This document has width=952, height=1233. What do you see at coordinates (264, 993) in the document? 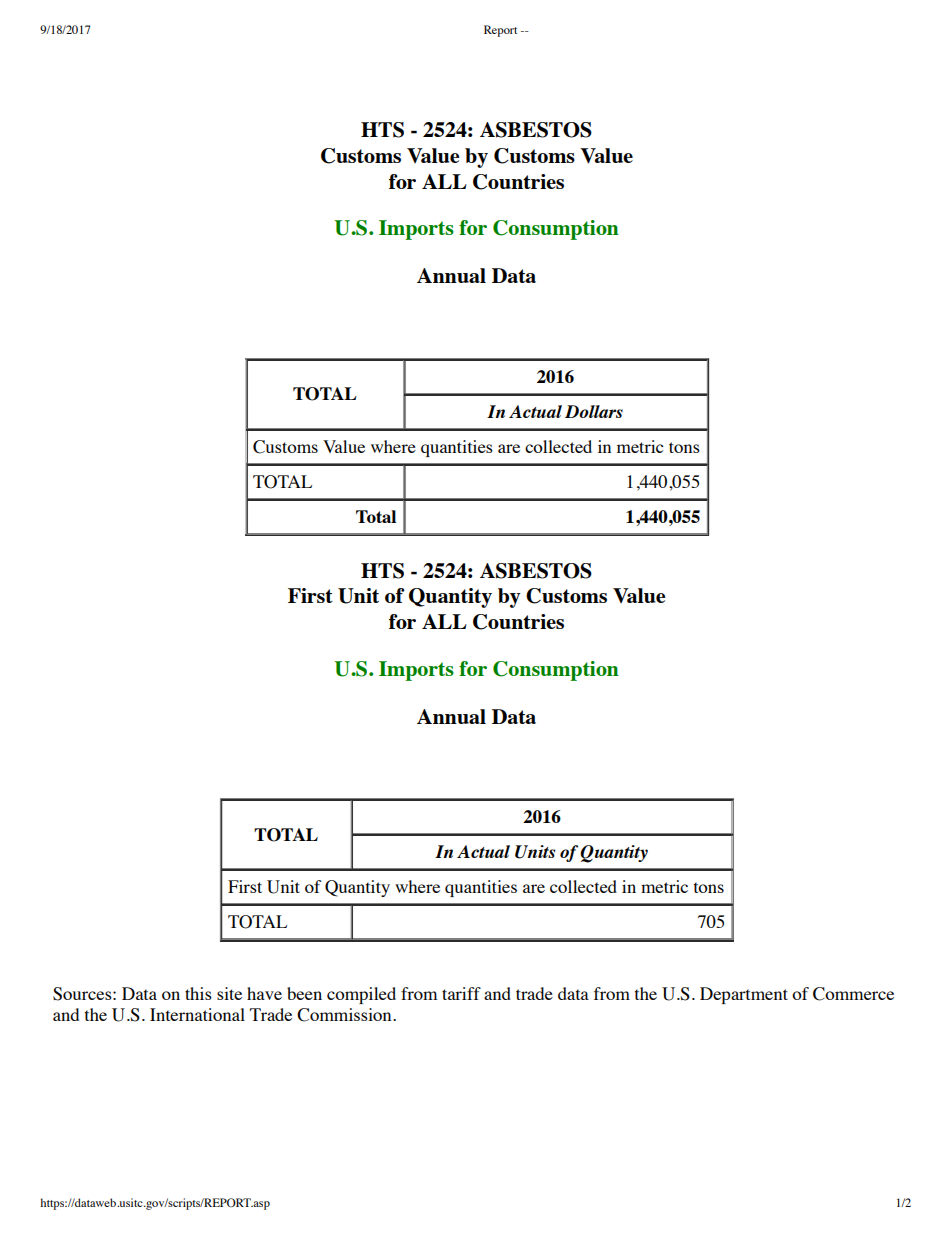
I see `have` at bounding box center [264, 993].
